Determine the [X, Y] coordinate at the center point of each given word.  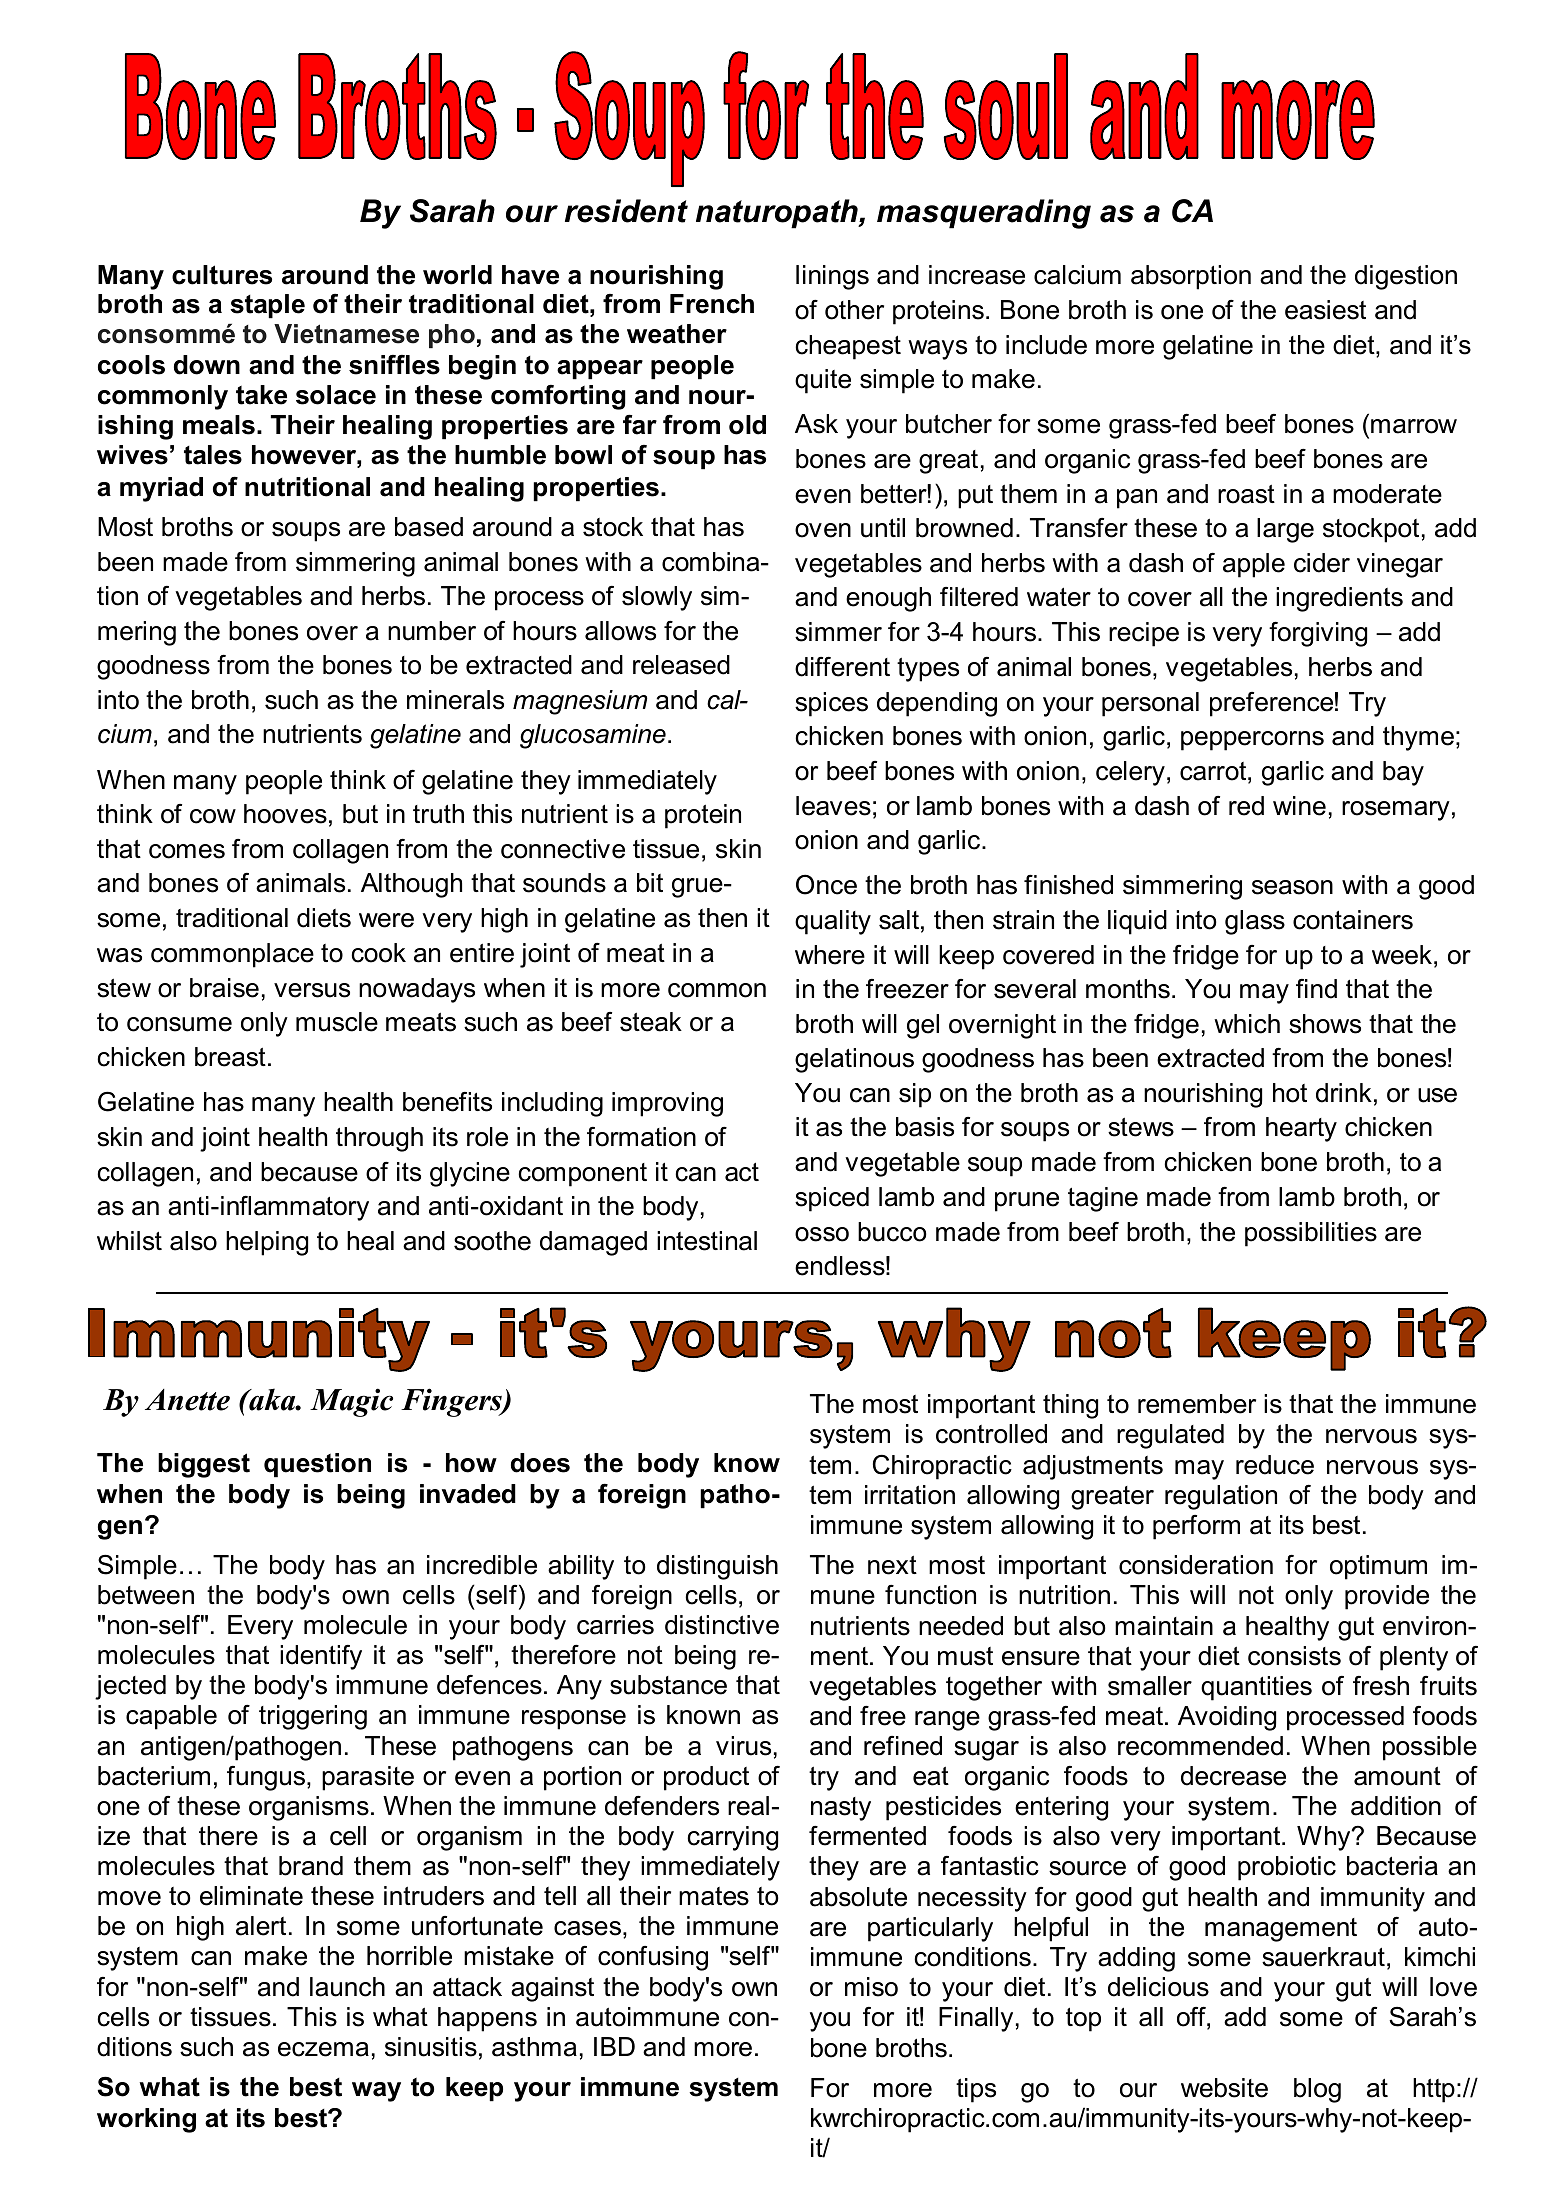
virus [743, 1746]
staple [267, 306]
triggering [313, 1717]
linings [832, 277]
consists [1294, 1656]
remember [1197, 1404]
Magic [351, 1402]
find [1316, 989]
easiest [1325, 310]
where [830, 955]
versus [312, 990]
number [432, 631]
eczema [323, 2049]
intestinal [707, 1241]
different [842, 666]
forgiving [1318, 634]
